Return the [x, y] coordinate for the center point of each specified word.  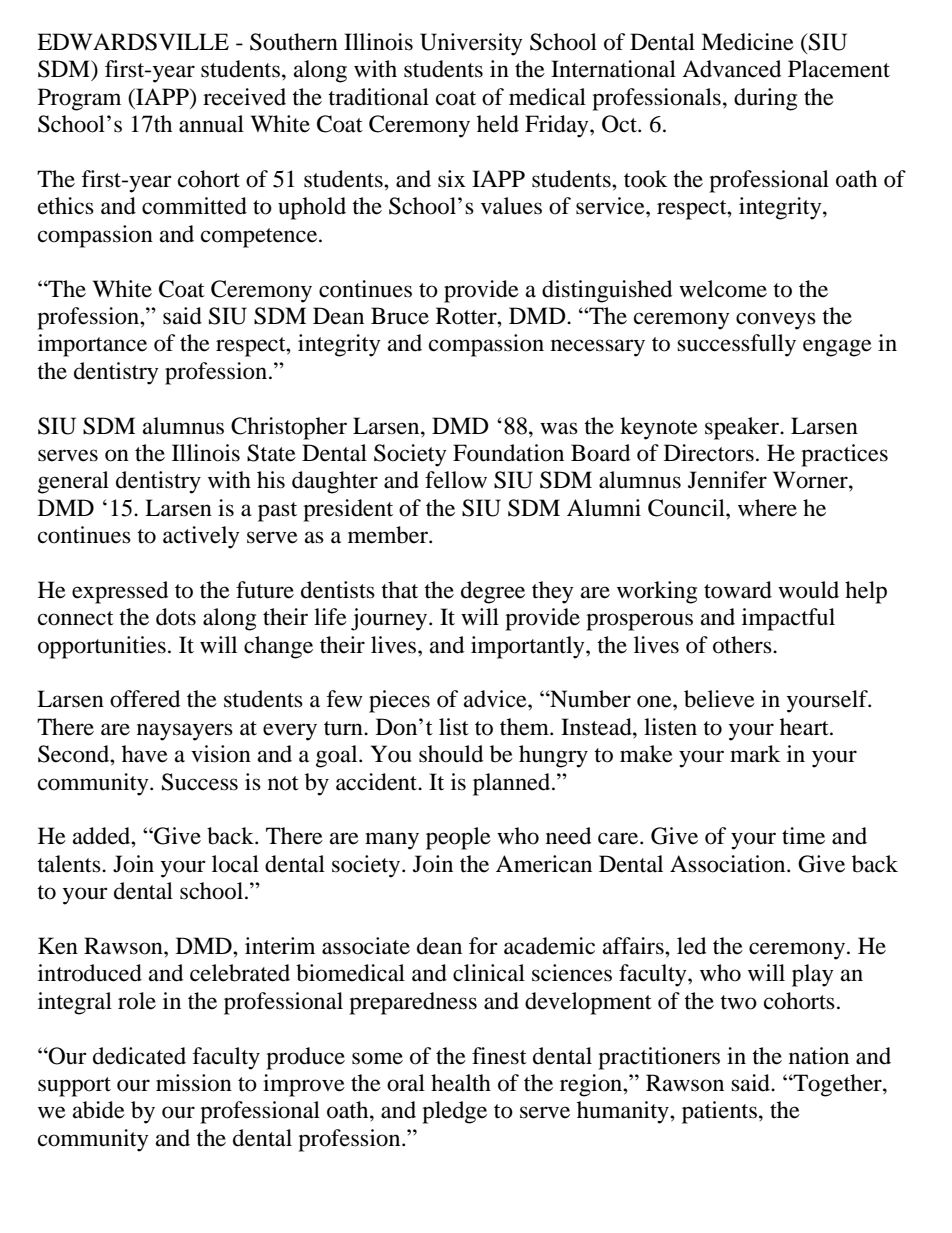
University [471, 44]
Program [79, 99]
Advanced [731, 69]
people [458, 838]
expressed [120, 592]
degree [493, 592]
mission [194, 1083]
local [235, 864]
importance [92, 345]
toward [738, 590]
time [803, 836]
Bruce [400, 316]
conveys [776, 321]
